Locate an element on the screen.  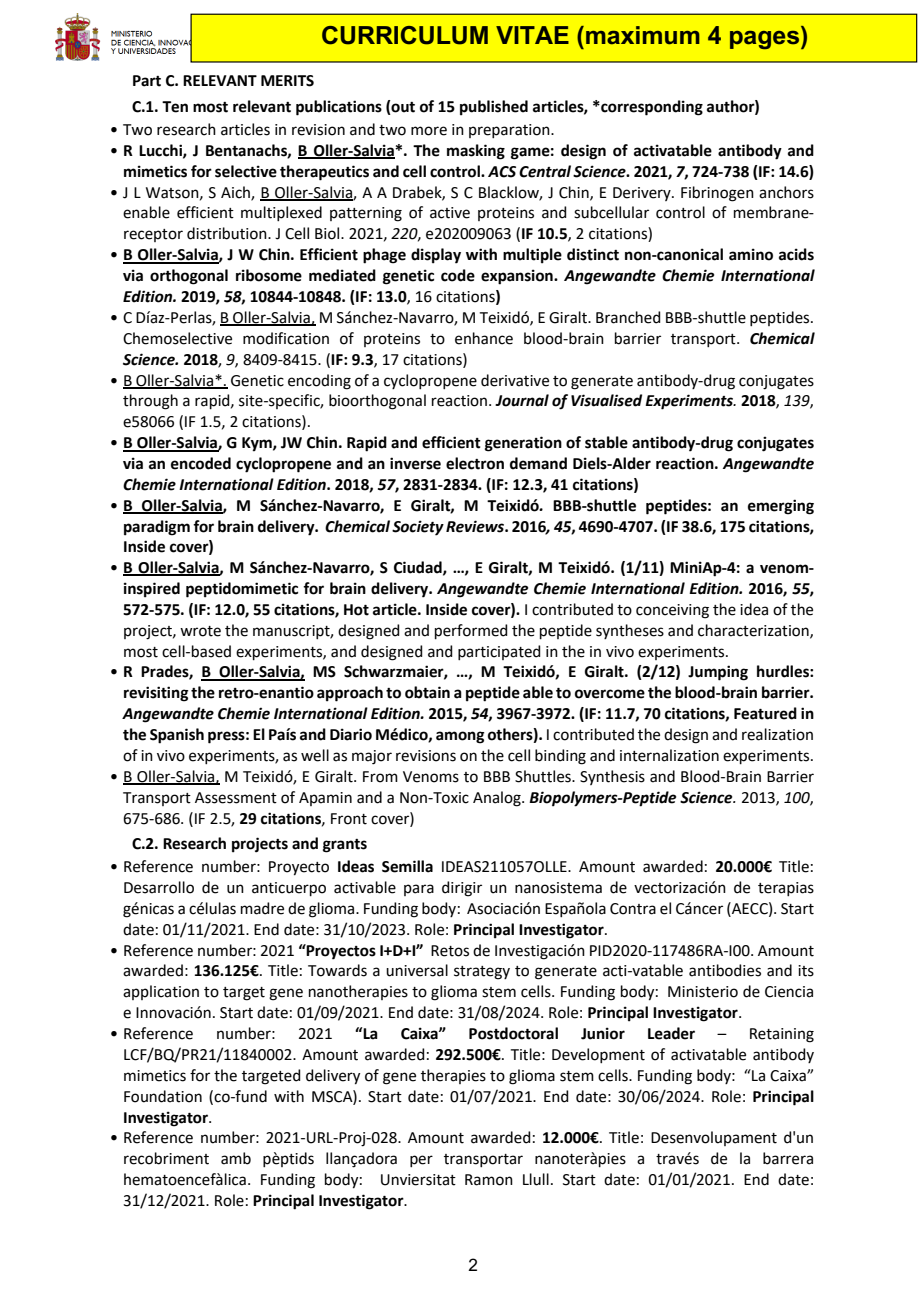
Ramon is located at coordinates (489, 1180).
